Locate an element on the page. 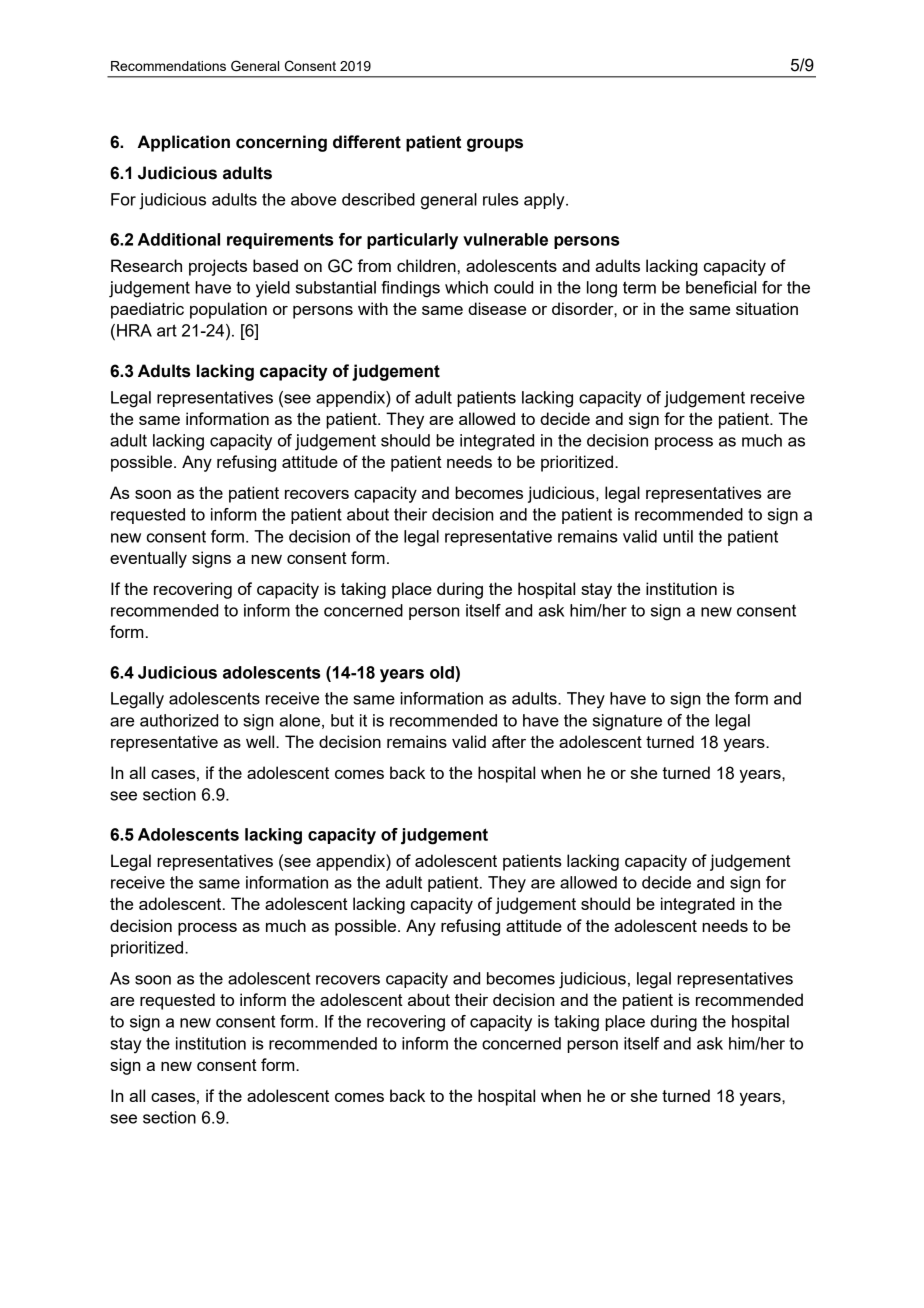 This document has width=924, height=1308. old is located at coordinates (443, 672).
